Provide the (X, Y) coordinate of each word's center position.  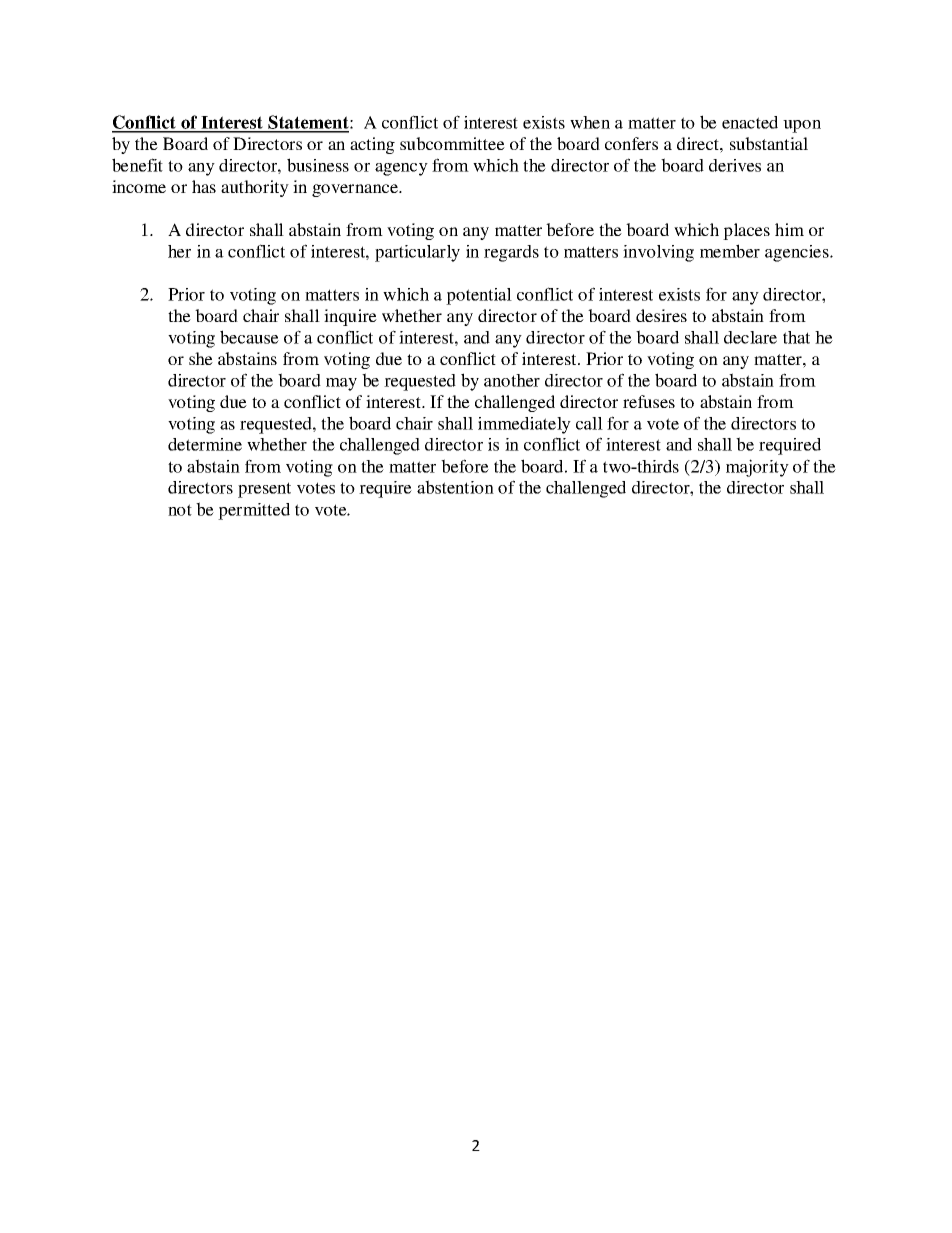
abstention (455, 487)
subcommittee (452, 143)
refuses (649, 401)
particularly (417, 253)
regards (511, 253)
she (201, 358)
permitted (254, 511)
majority (757, 468)
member (730, 251)
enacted (750, 122)
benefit (137, 165)
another (512, 380)
